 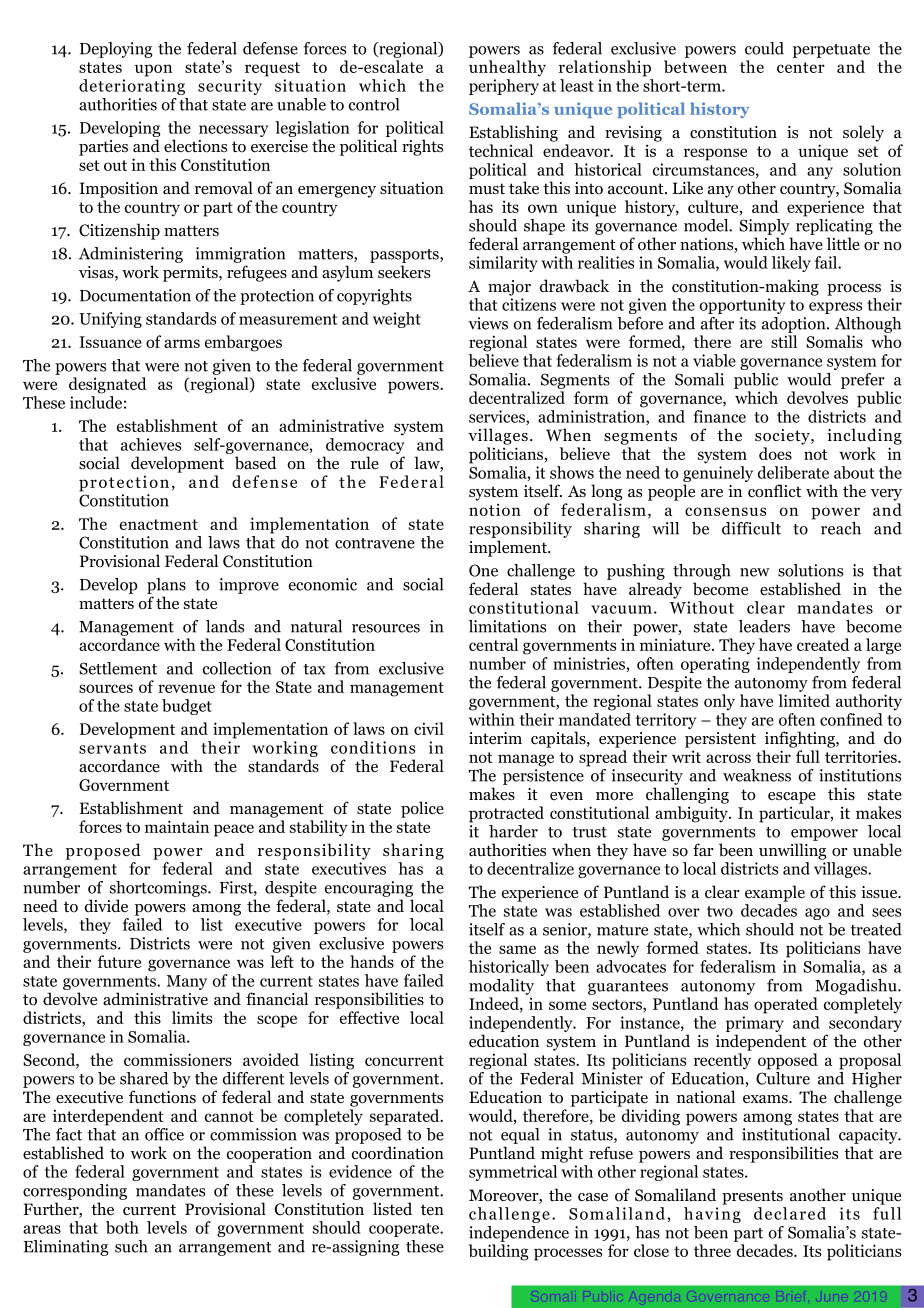 I want to click on designated, so click(x=108, y=385).
